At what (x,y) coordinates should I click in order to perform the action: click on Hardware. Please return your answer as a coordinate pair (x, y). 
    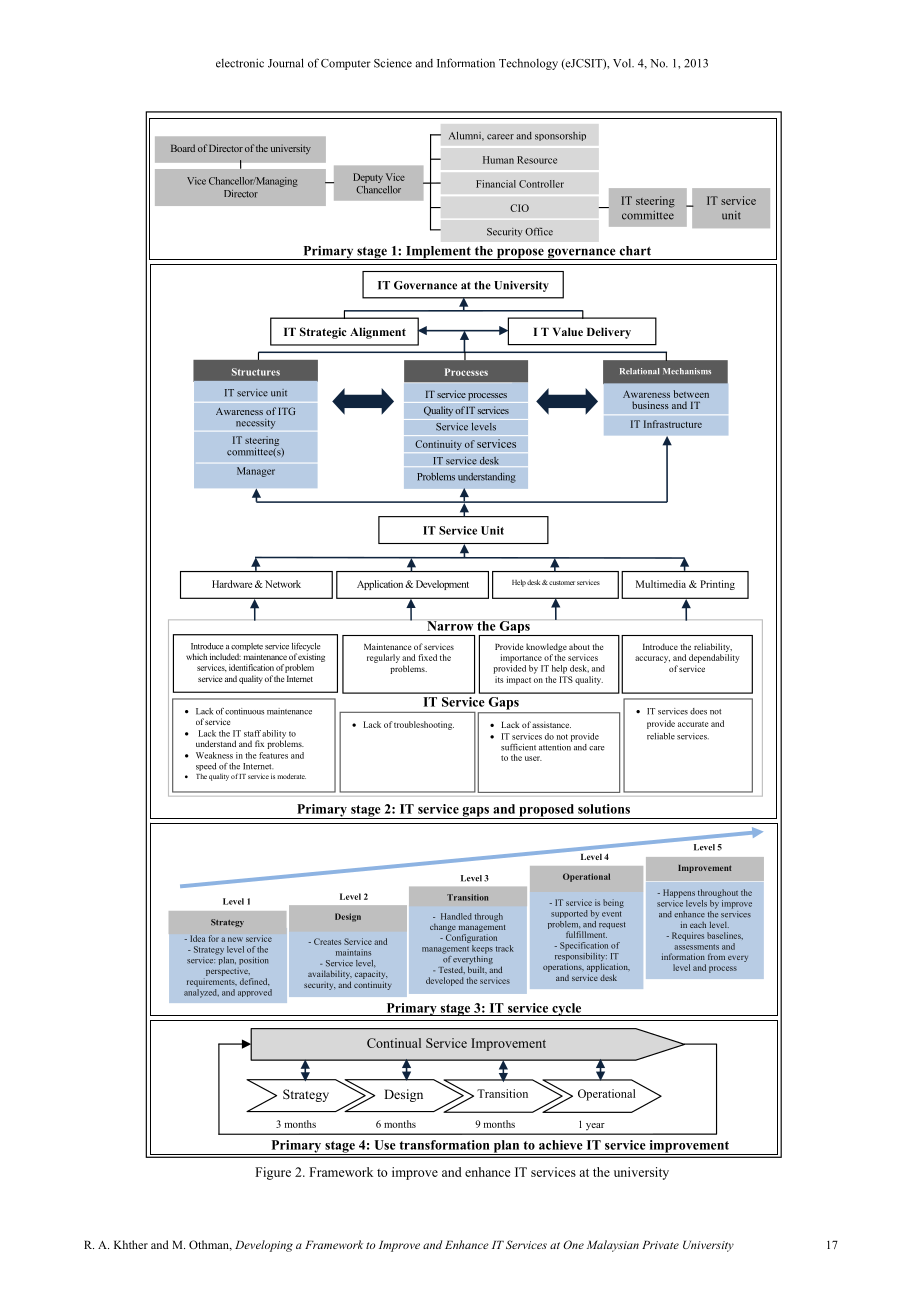
    Looking at the image, I should click on (232, 584).
